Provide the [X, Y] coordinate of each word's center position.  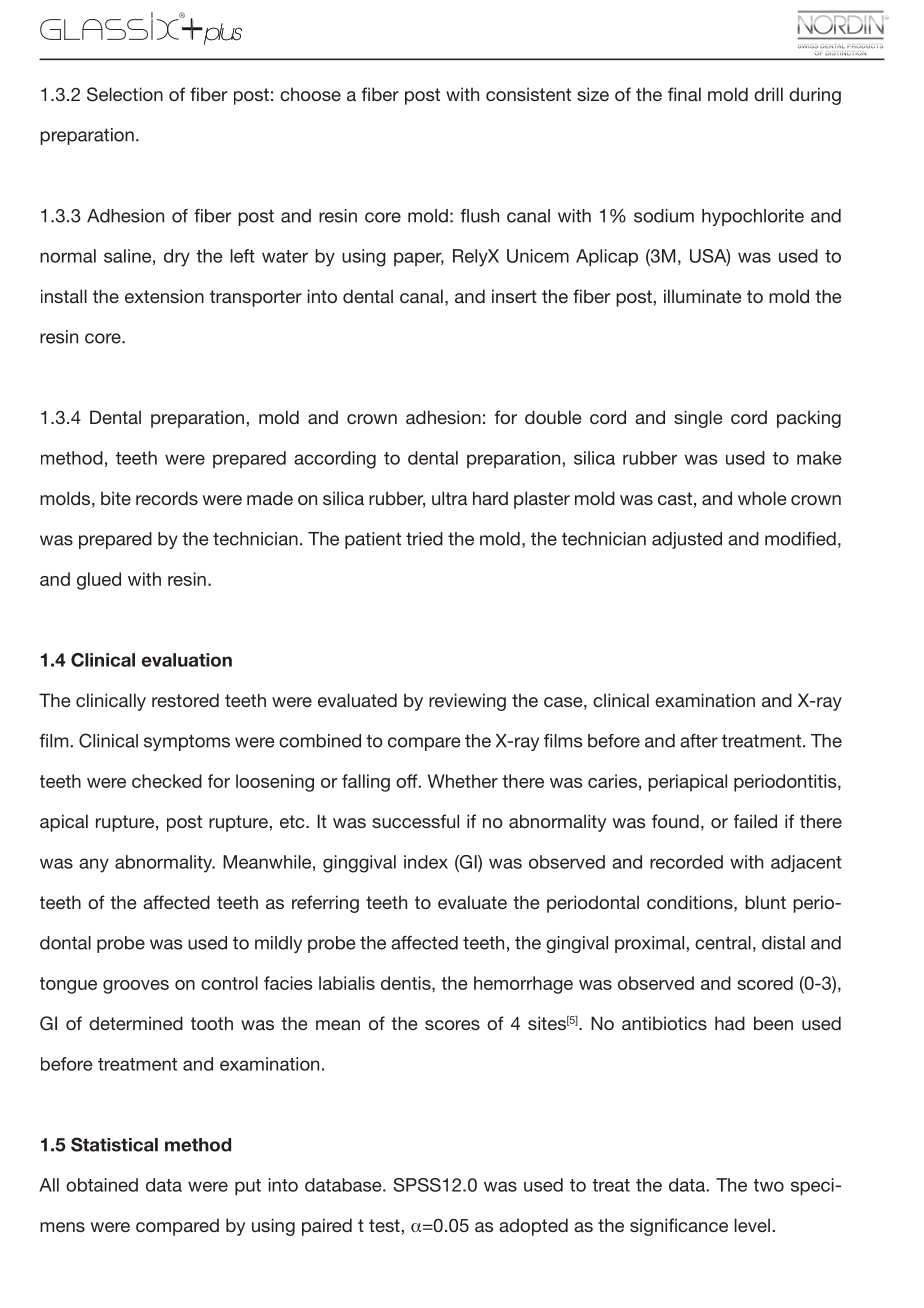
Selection [125, 94]
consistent [528, 94]
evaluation [187, 660]
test [384, 1225]
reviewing [467, 702]
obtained [102, 1185]
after [699, 741]
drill [768, 94]
